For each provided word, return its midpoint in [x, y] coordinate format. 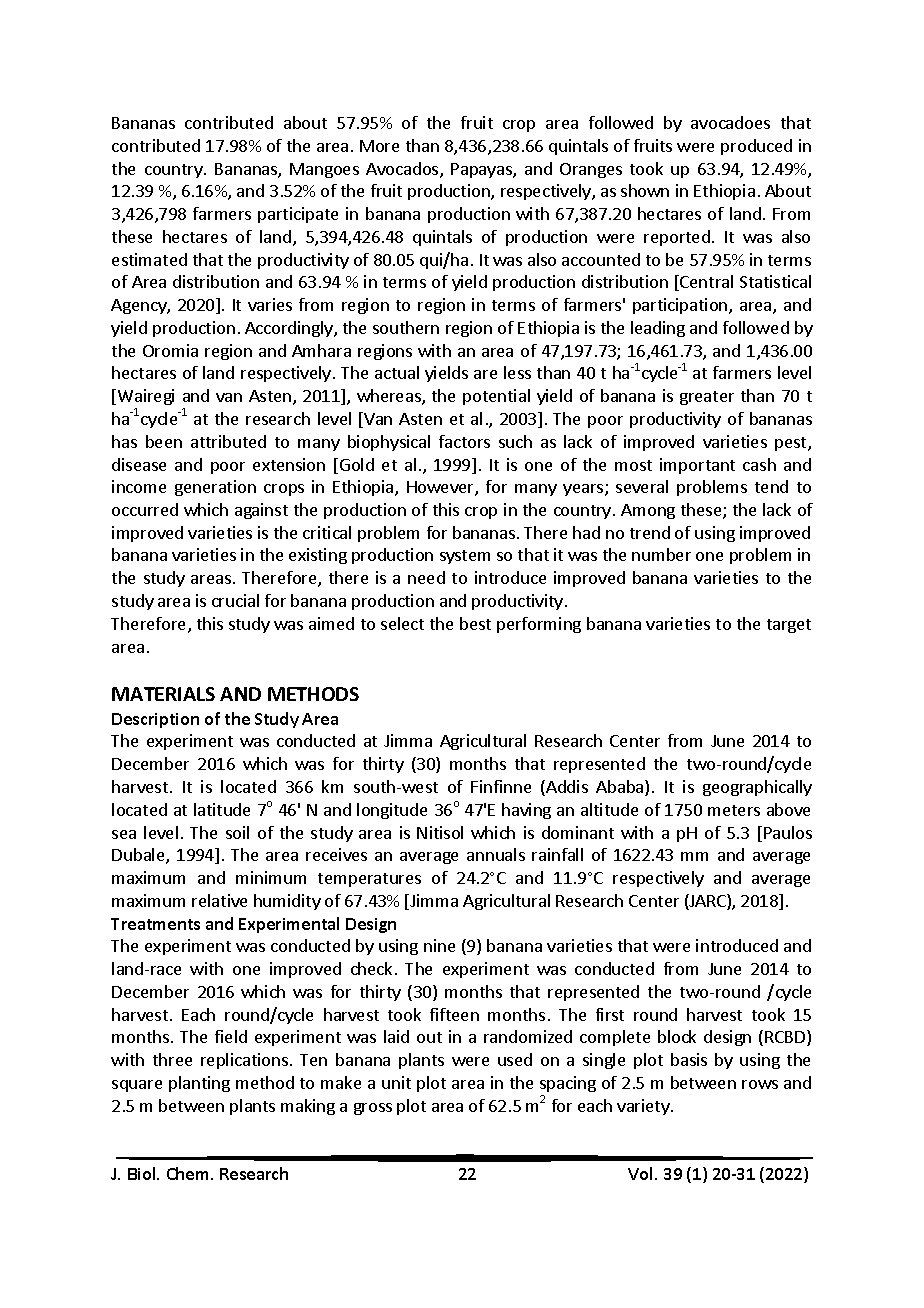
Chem [189, 1173]
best [475, 623]
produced [756, 147]
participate [298, 215]
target [789, 626]
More [379, 146]
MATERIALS [163, 694]
